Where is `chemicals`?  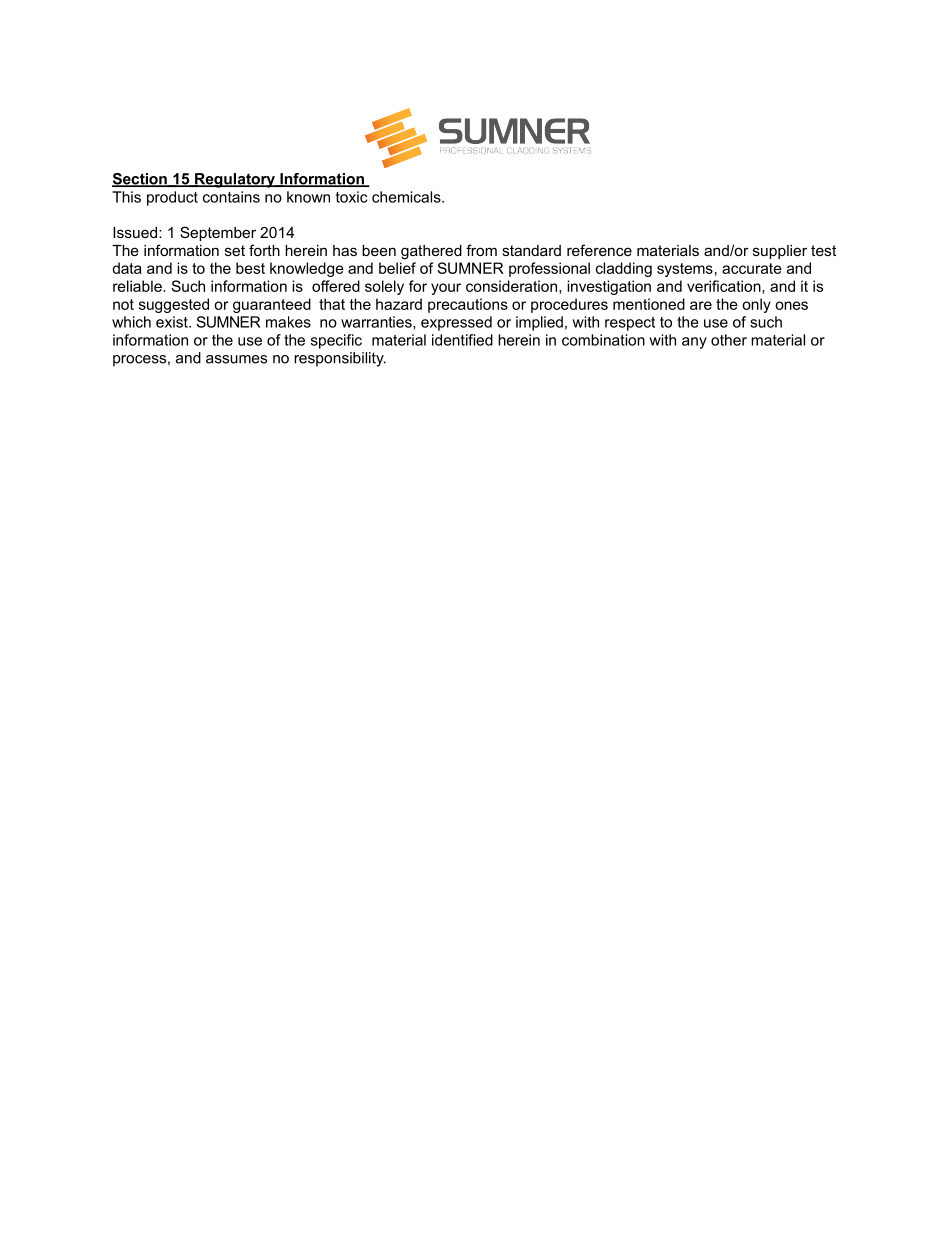
chemicals is located at coordinates (407, 197).
